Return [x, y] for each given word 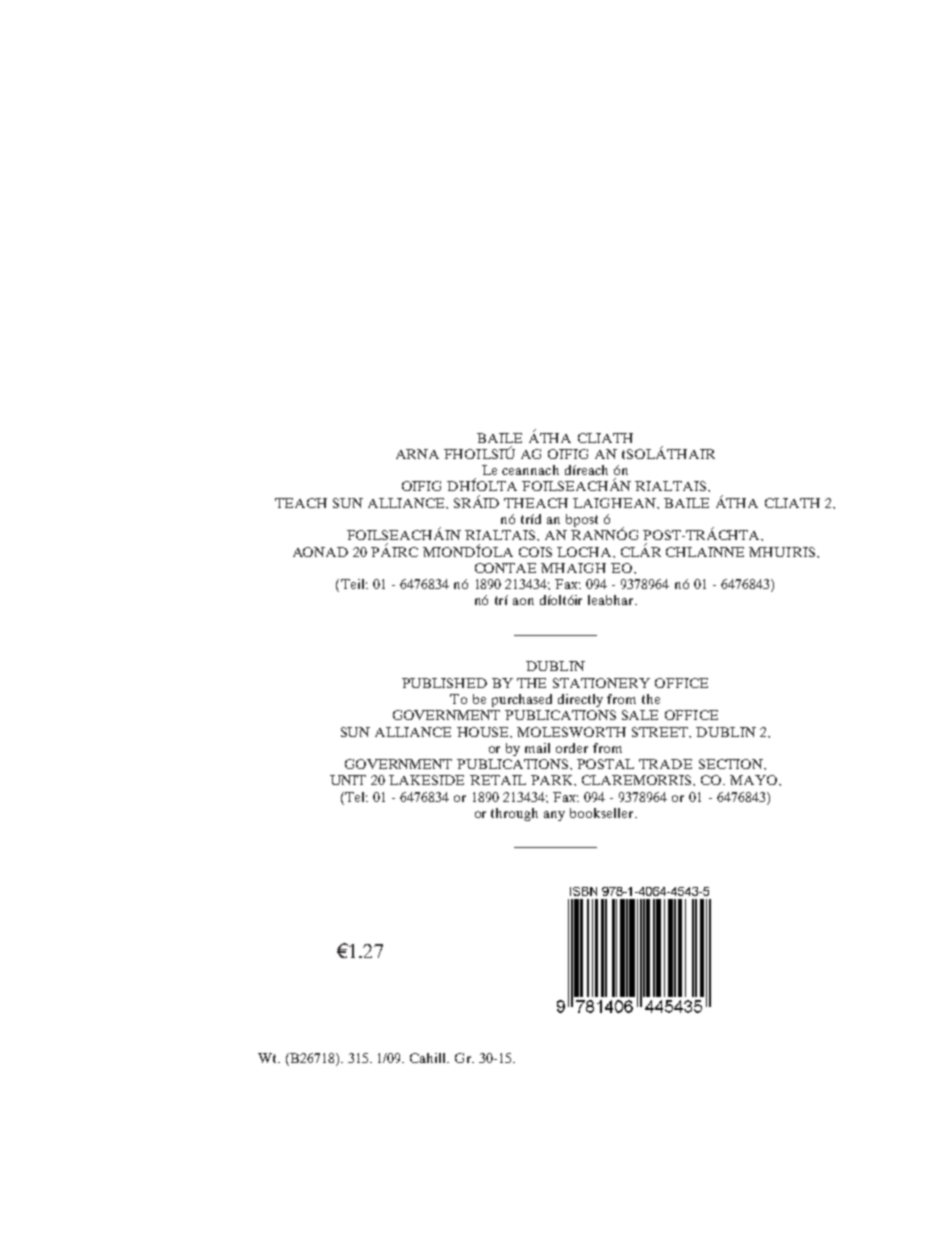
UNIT [348, 780]
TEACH [301, 503]
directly [580, 700]
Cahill [429, 1058]
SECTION [732, 764]
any [554, 816]
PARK [553, 780]
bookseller [603, 813]
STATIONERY [601, 683]
